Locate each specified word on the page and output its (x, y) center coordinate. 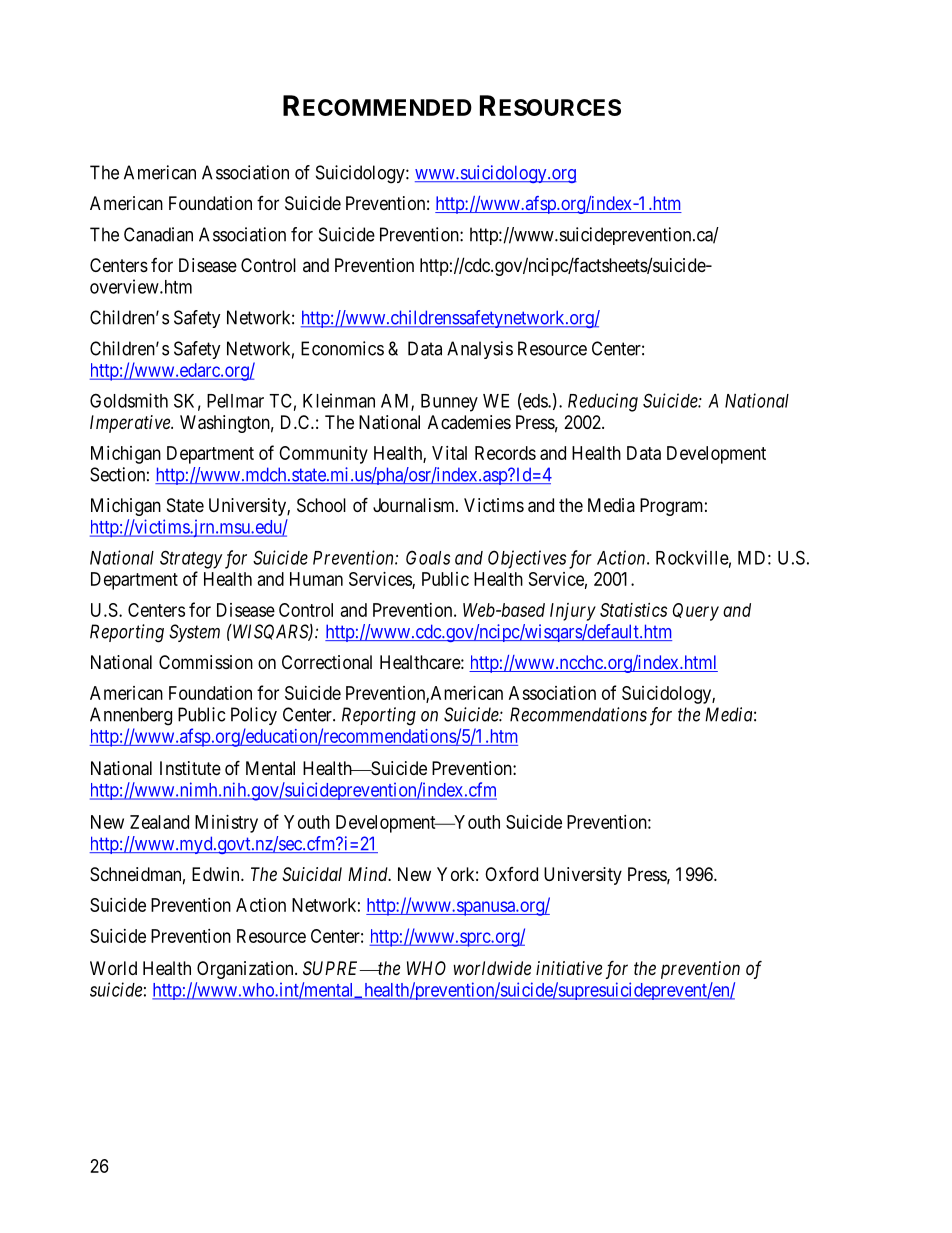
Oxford (511, 874)
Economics (342, 348)
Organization (246, 970)
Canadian (158, 234)
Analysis (480, 350)
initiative (569, 968)
